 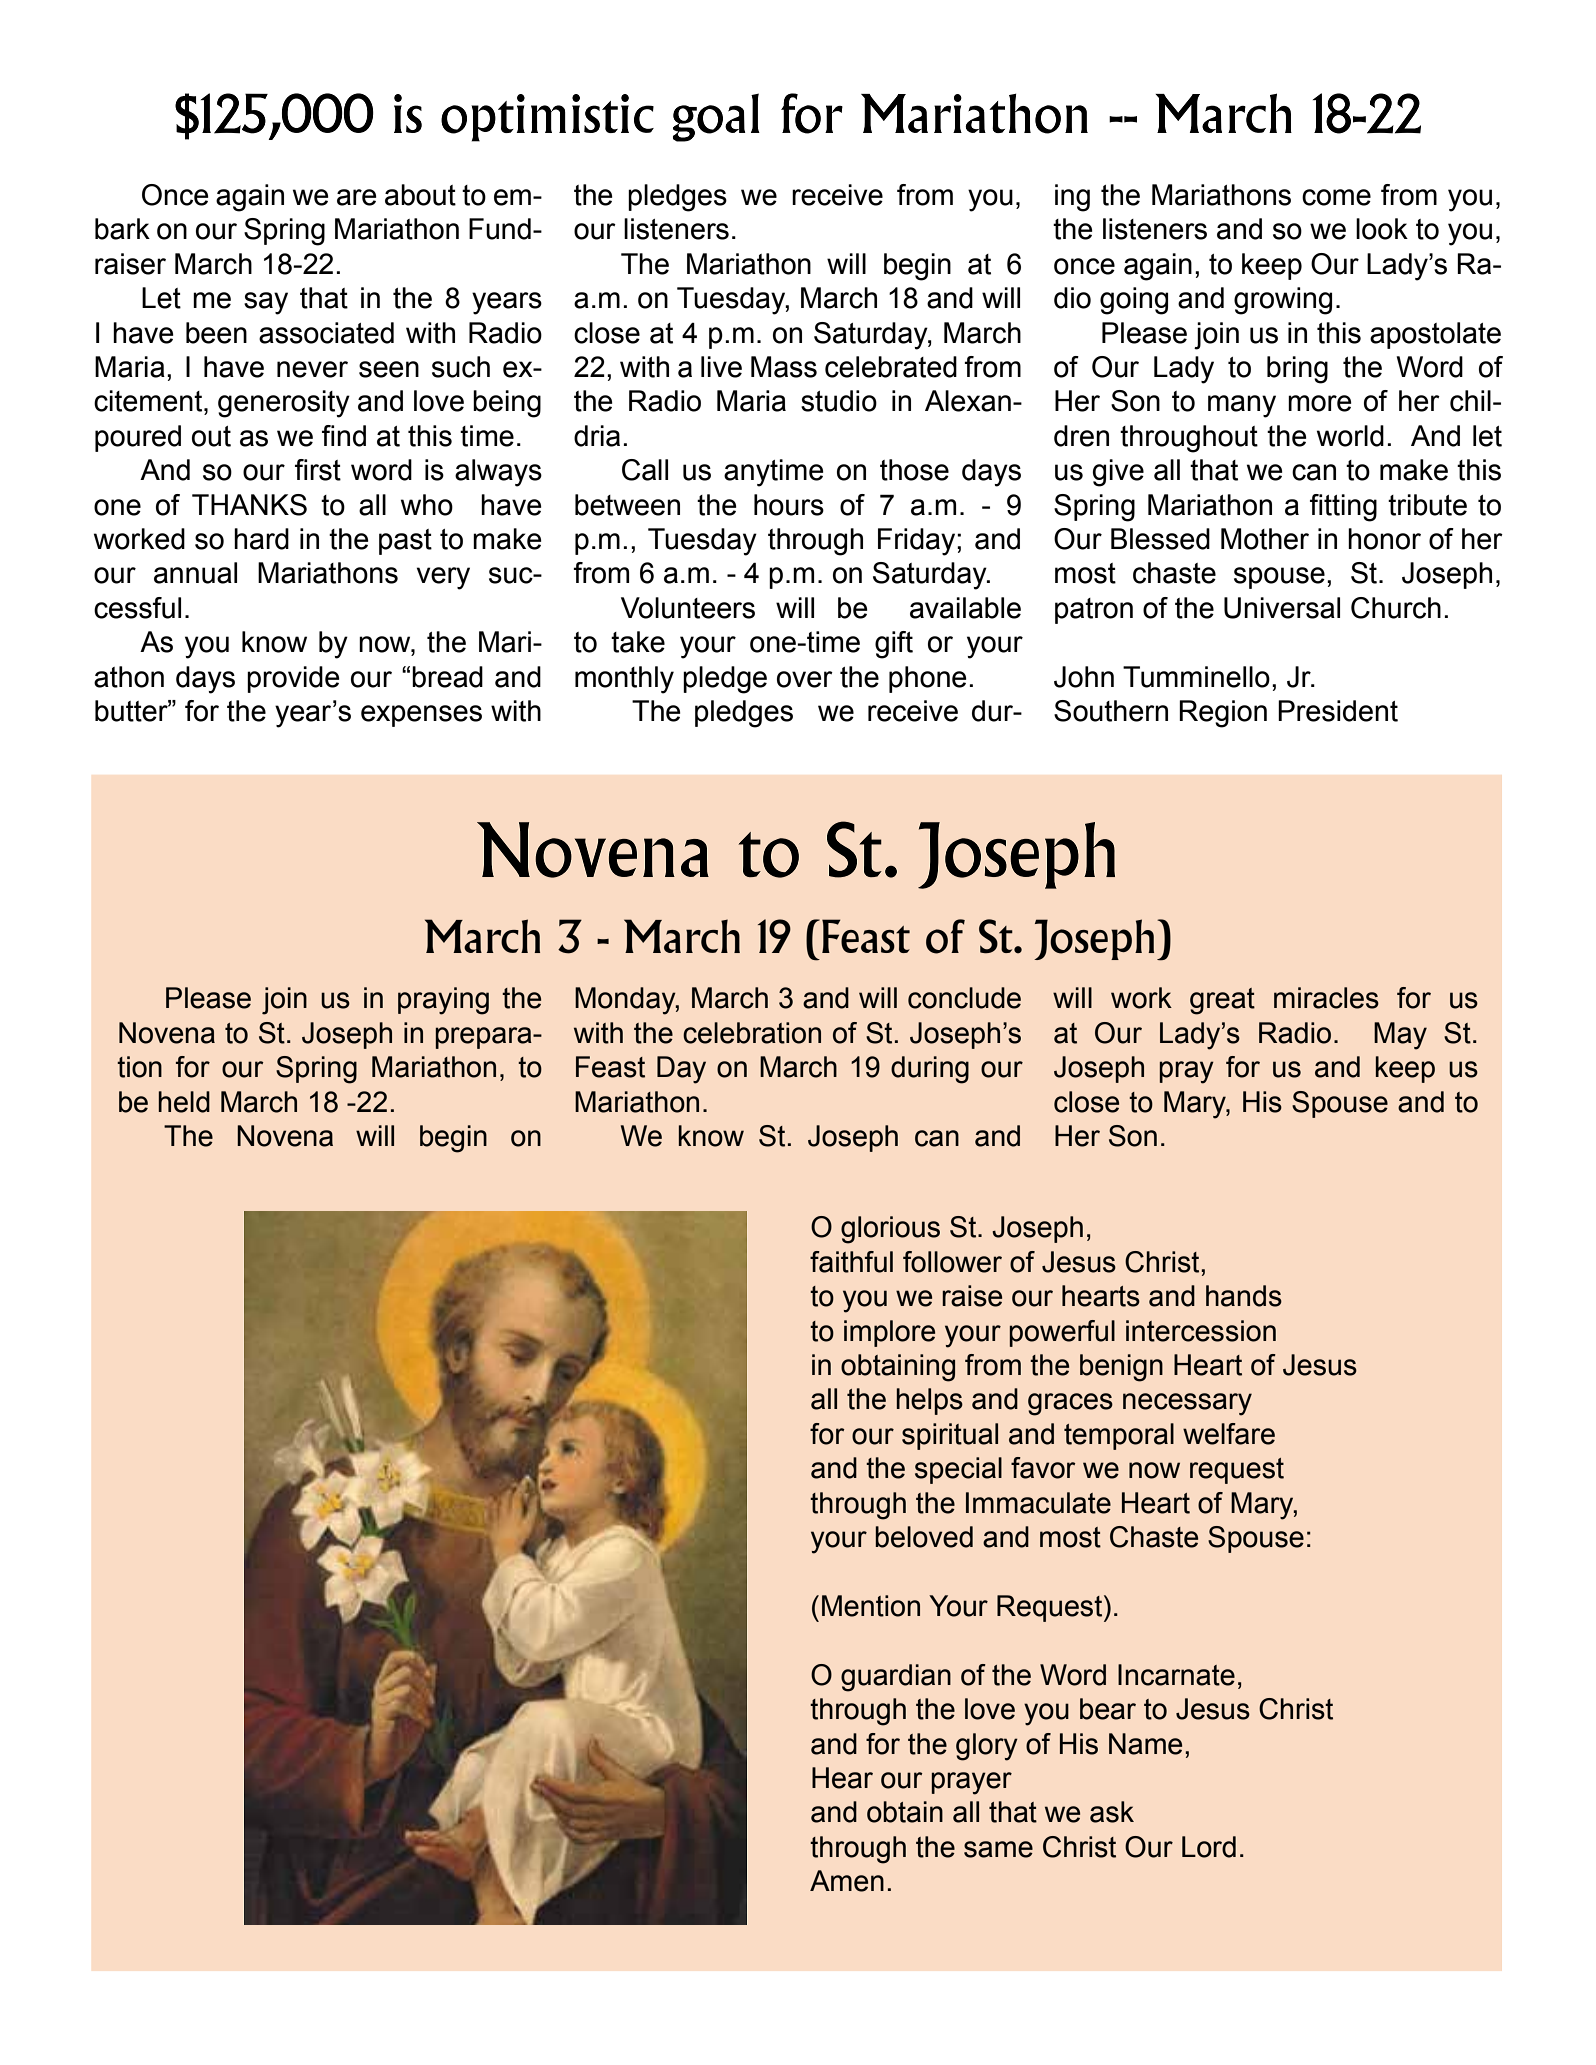 What do you see at coordinates (930, 1070) in the screenshot?
I see `during` at bounding box center [930, 1070].
